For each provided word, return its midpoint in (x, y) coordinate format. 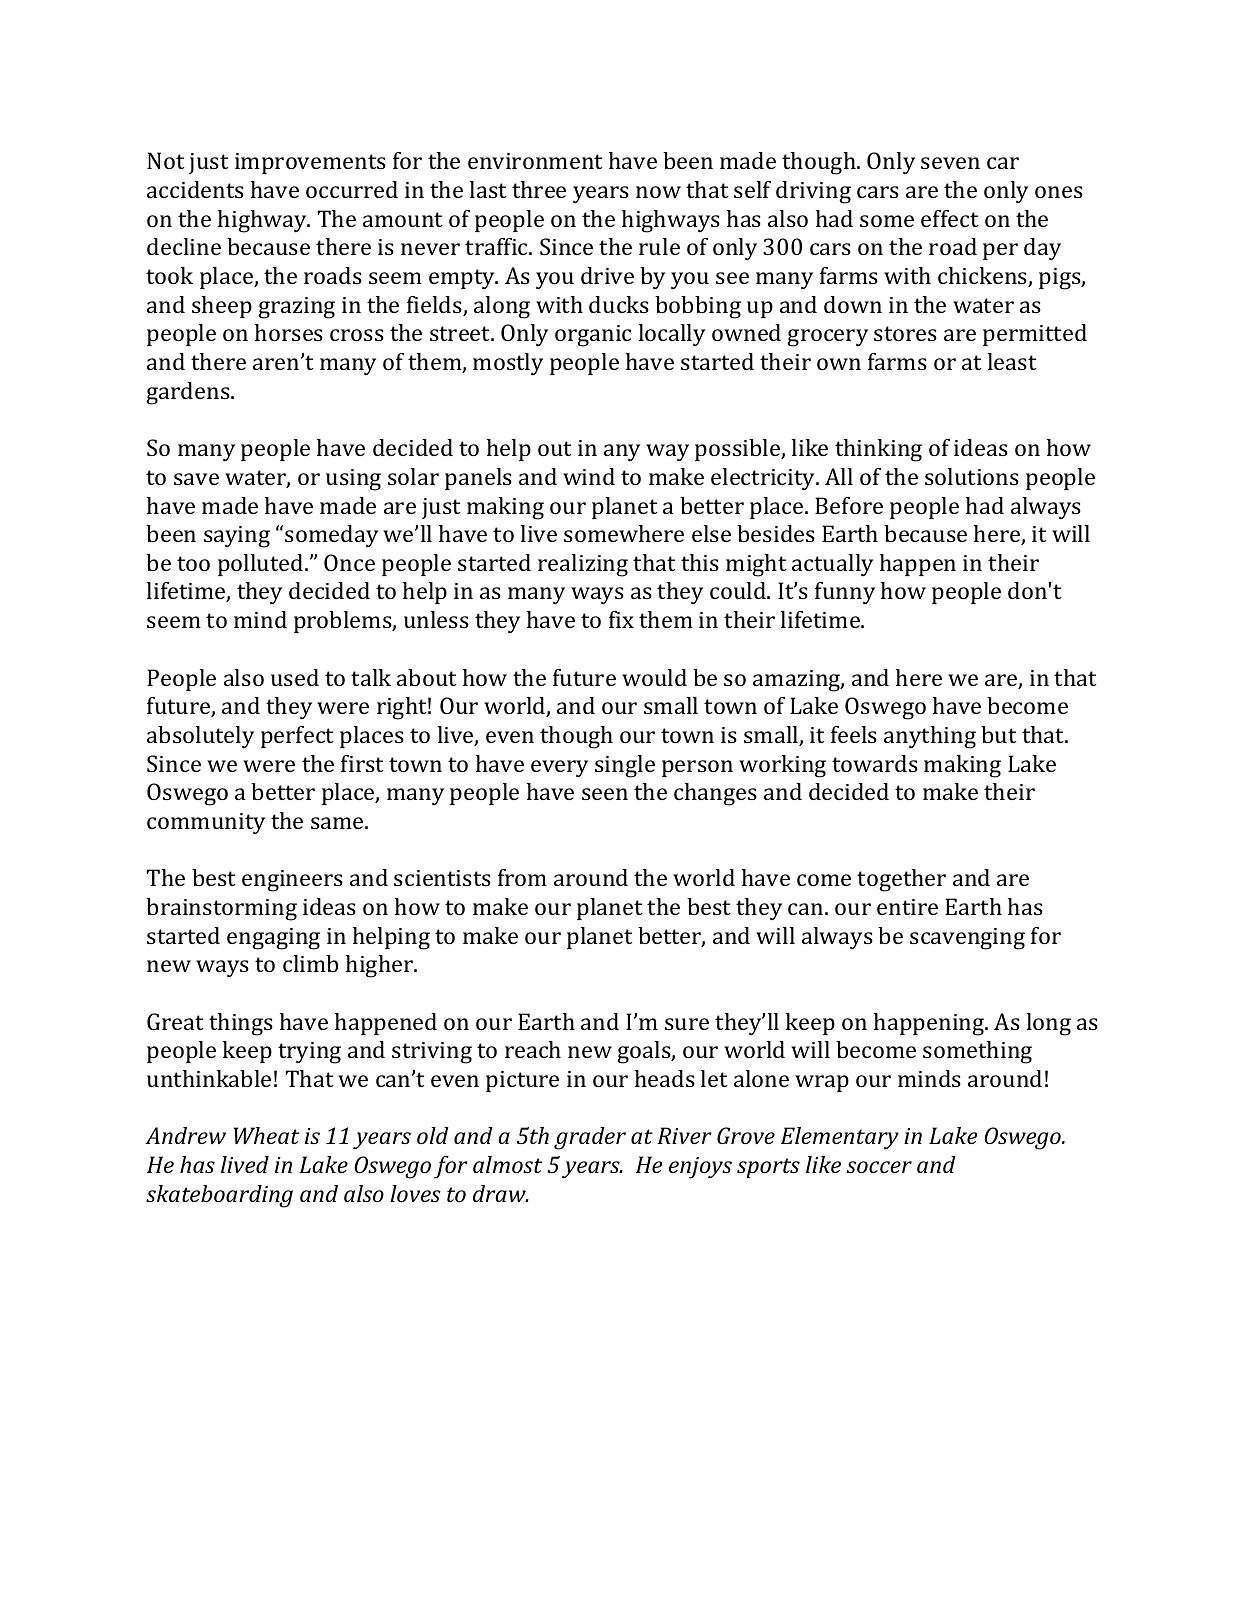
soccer (879, 1167)
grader (590, 1138)
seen (605, 794)
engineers (292, 881)
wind (589, 476)
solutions (972, 476)
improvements (310, 163)
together (901, 880)
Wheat (266, 1135)
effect (950, 218)
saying (237, 537)
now (658, 192)
